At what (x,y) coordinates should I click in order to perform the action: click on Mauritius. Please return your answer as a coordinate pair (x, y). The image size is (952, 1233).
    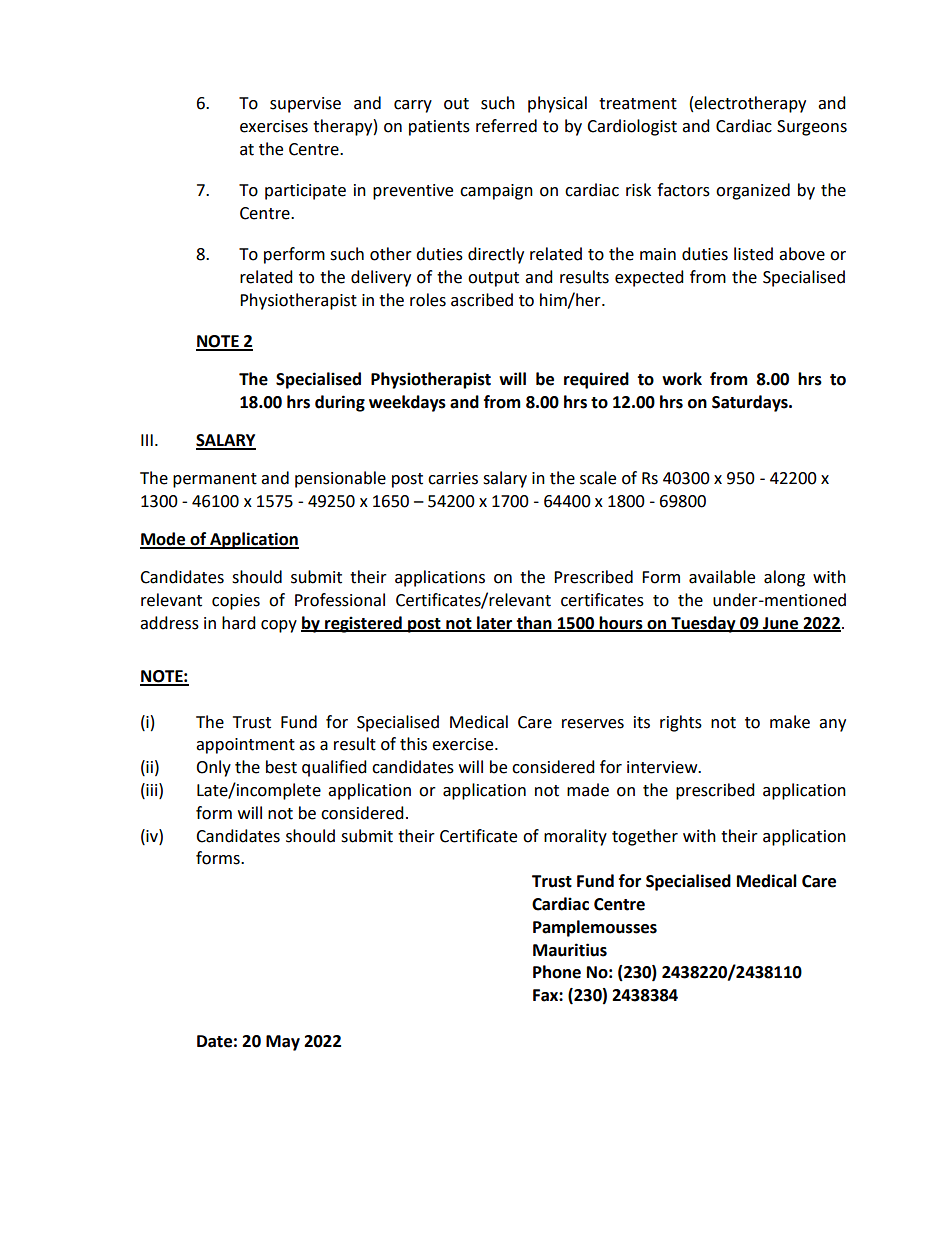
    Looking at the image, I should click on (570, 950).
